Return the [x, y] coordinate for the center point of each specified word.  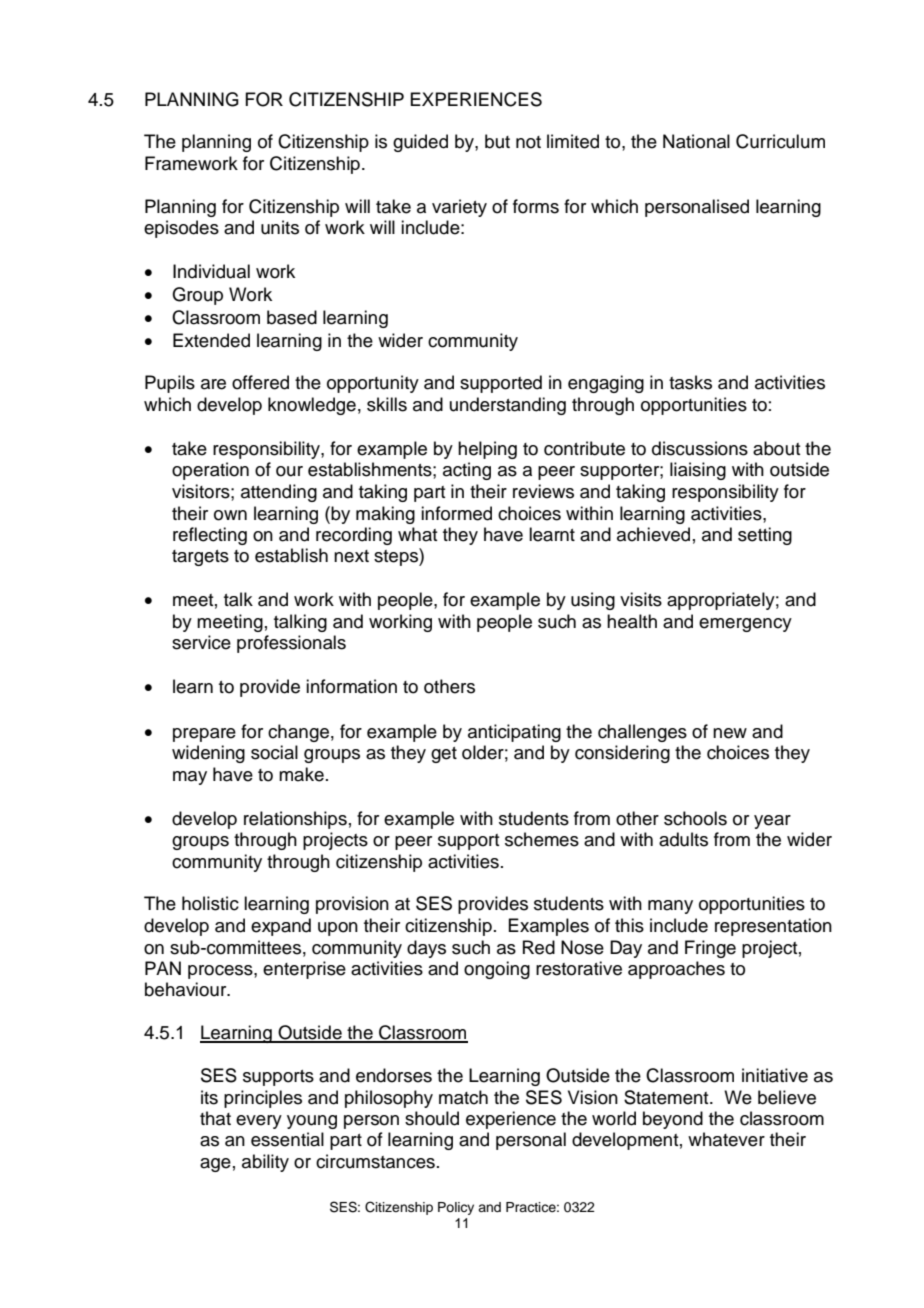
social [274, 752]
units [280, 227]
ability [265, 1163]
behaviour [187, 989]
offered [260, 382]
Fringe [710, 949]
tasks [690, 382]
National [696, 141]
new [730, 733]
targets [200, 558]
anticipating [514, 733]
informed [456, 513]
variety [459, 208]
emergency [745, 625]
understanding [508, 406]
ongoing [497, 970]
